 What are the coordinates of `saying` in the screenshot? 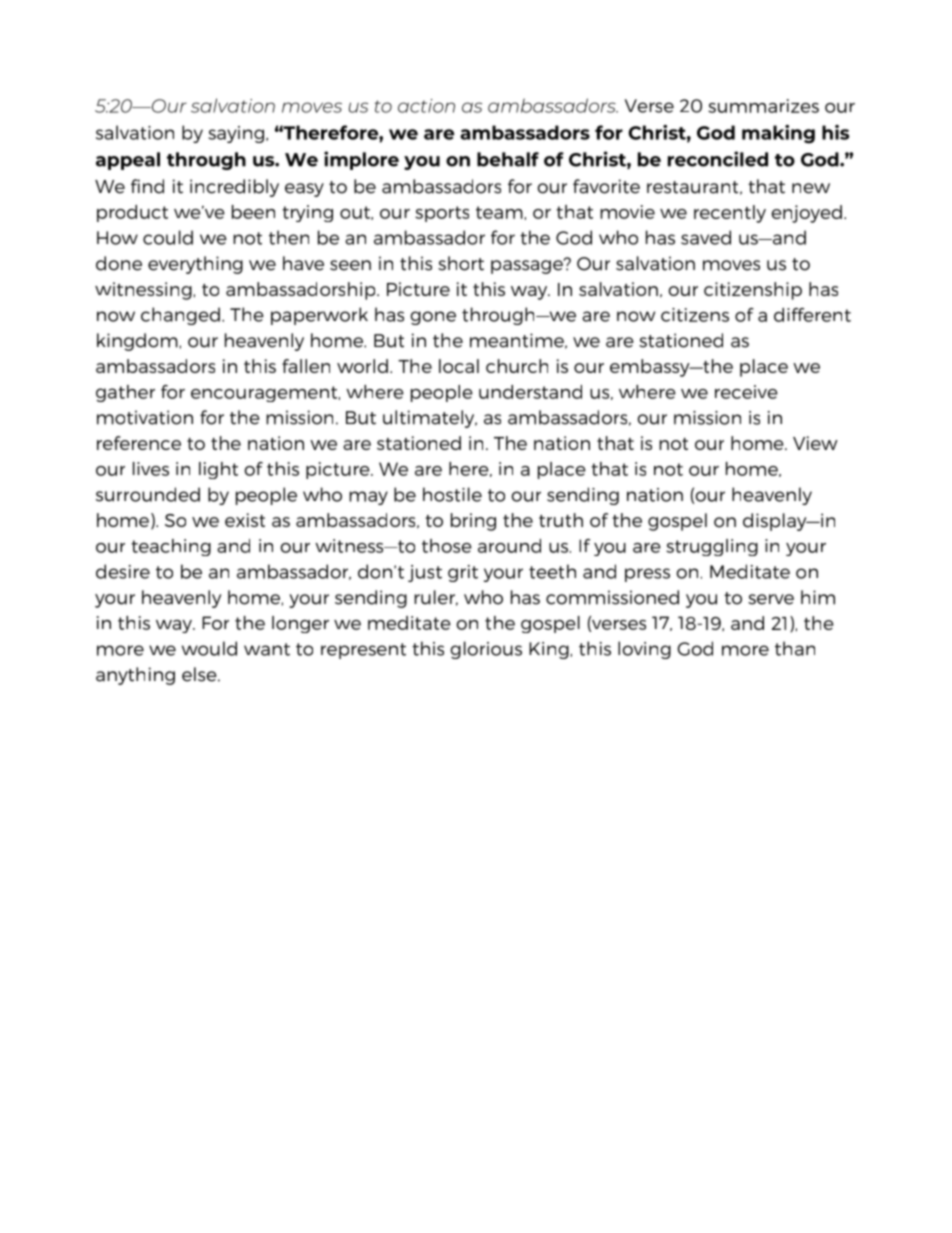 It's located at (237, 134).
